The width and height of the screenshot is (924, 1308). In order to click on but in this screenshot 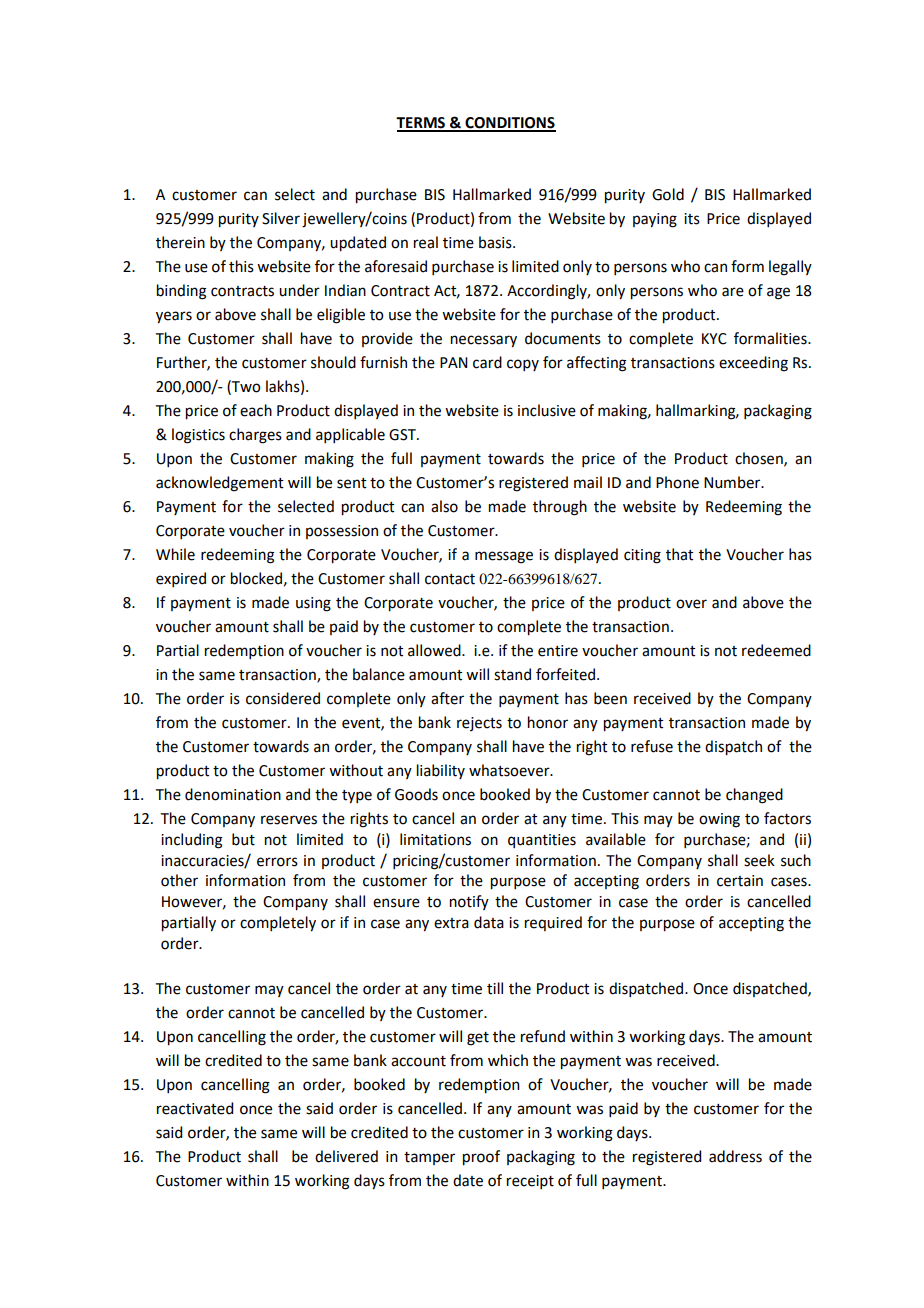, I will do `click(243, 839)`.
